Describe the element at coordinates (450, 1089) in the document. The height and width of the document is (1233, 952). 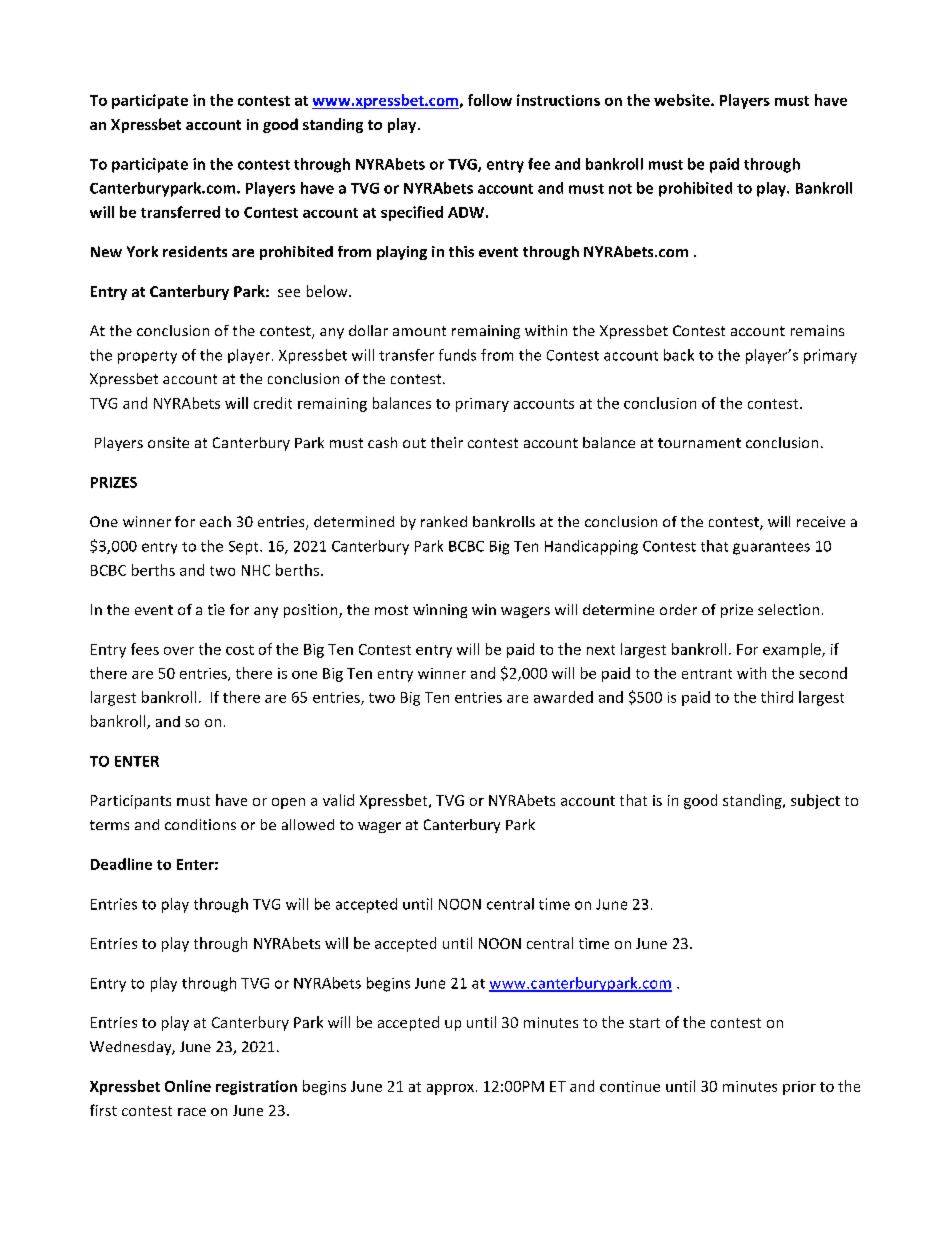
I see `approx` at that location.
